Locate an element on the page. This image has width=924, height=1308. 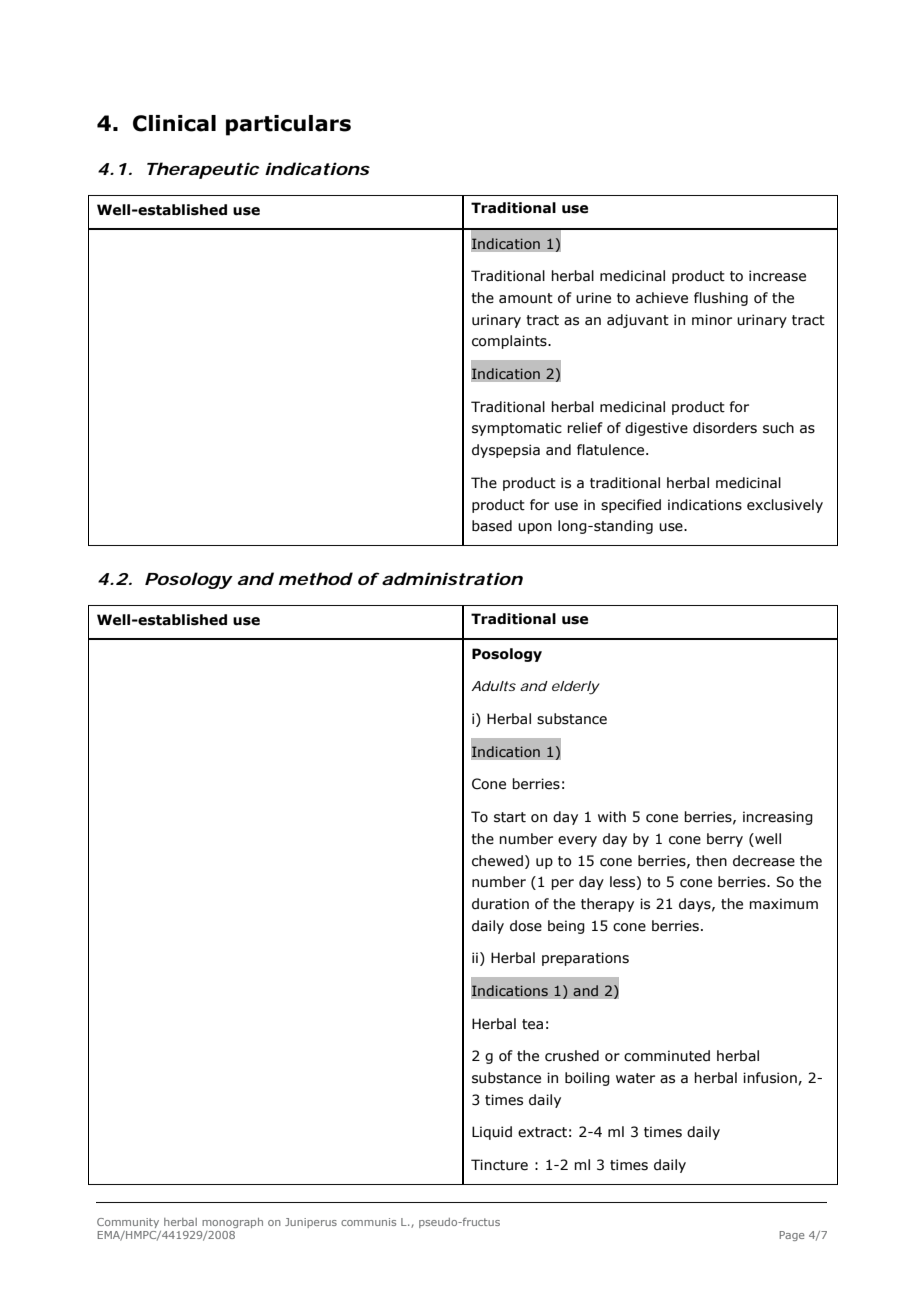
monograph is located at coordinates (232, 1223).
